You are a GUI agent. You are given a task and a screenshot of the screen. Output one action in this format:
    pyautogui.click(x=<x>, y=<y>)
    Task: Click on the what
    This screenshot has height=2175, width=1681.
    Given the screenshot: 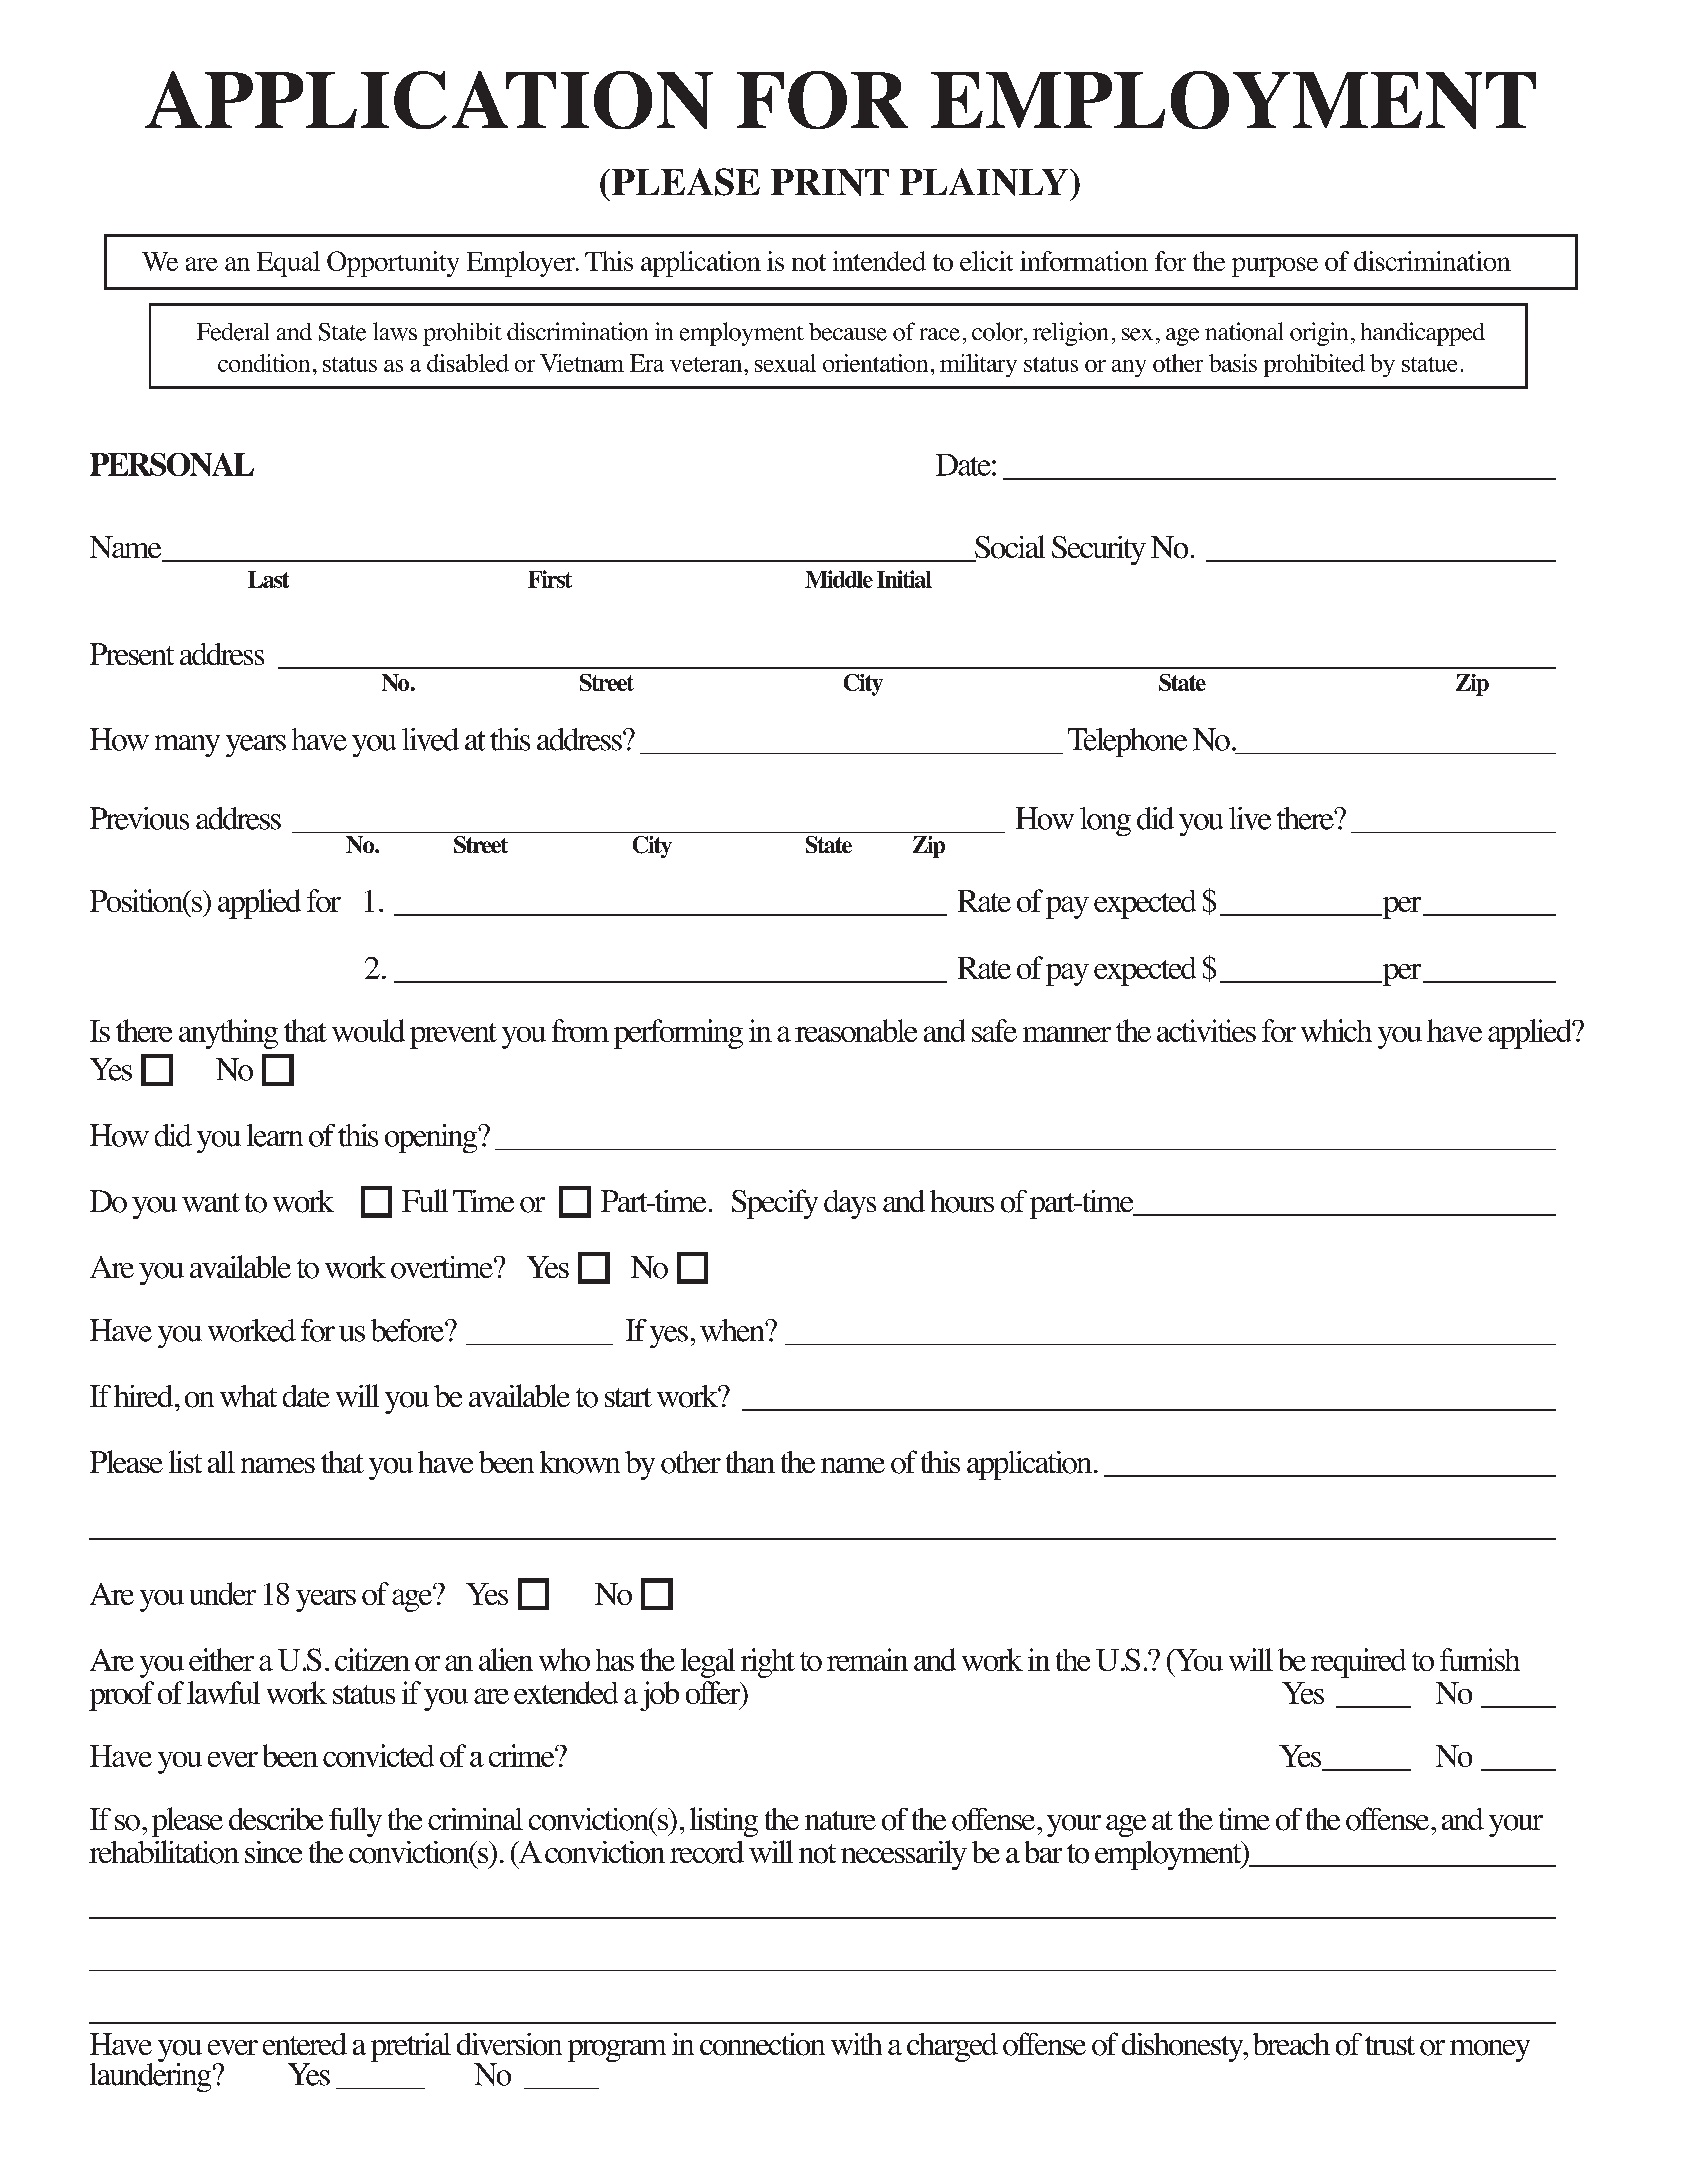 What is the action you would take?
    pyautogui.click(x=248, y=1396)
